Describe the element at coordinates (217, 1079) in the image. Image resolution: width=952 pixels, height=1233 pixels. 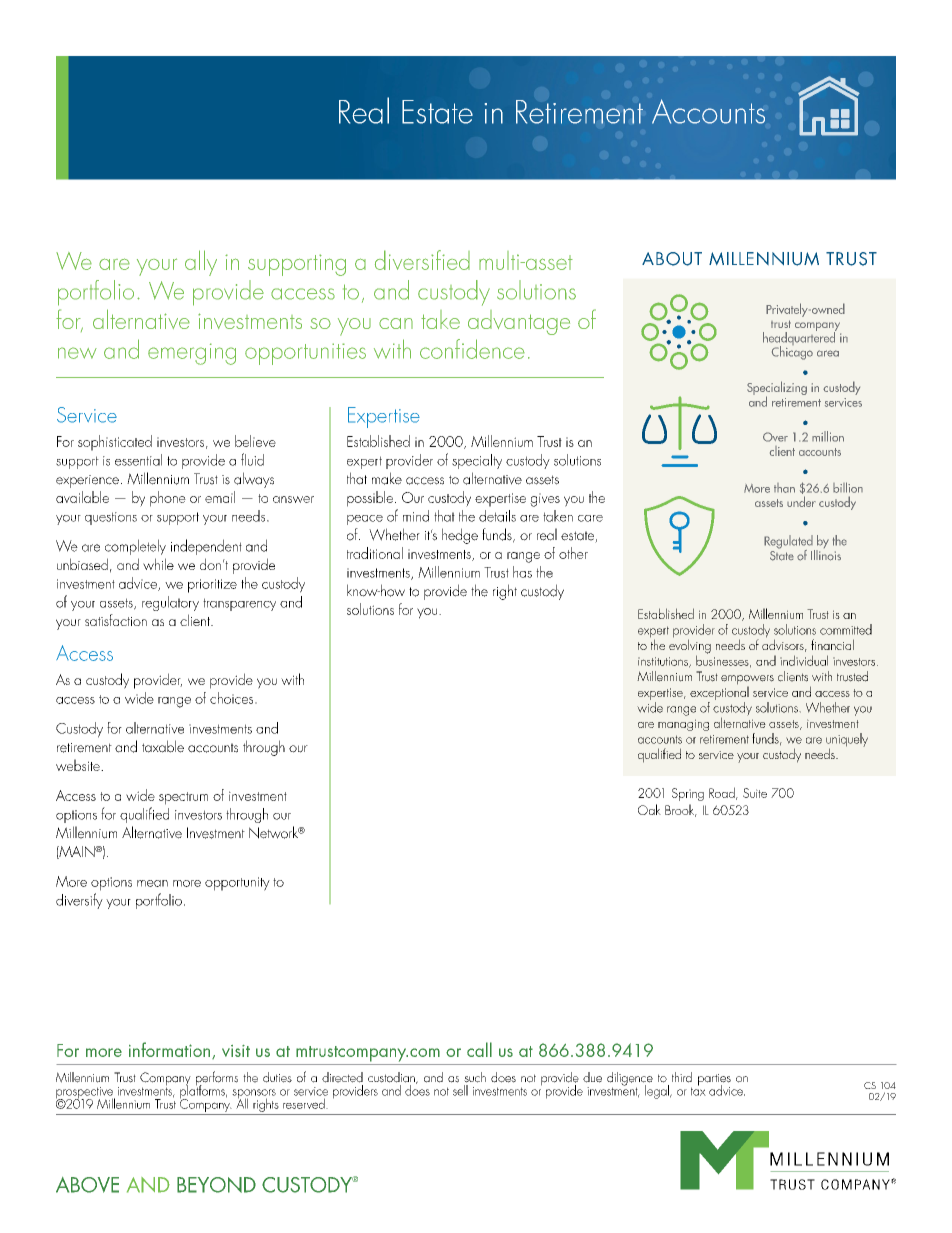
I see `performs` at that location.
